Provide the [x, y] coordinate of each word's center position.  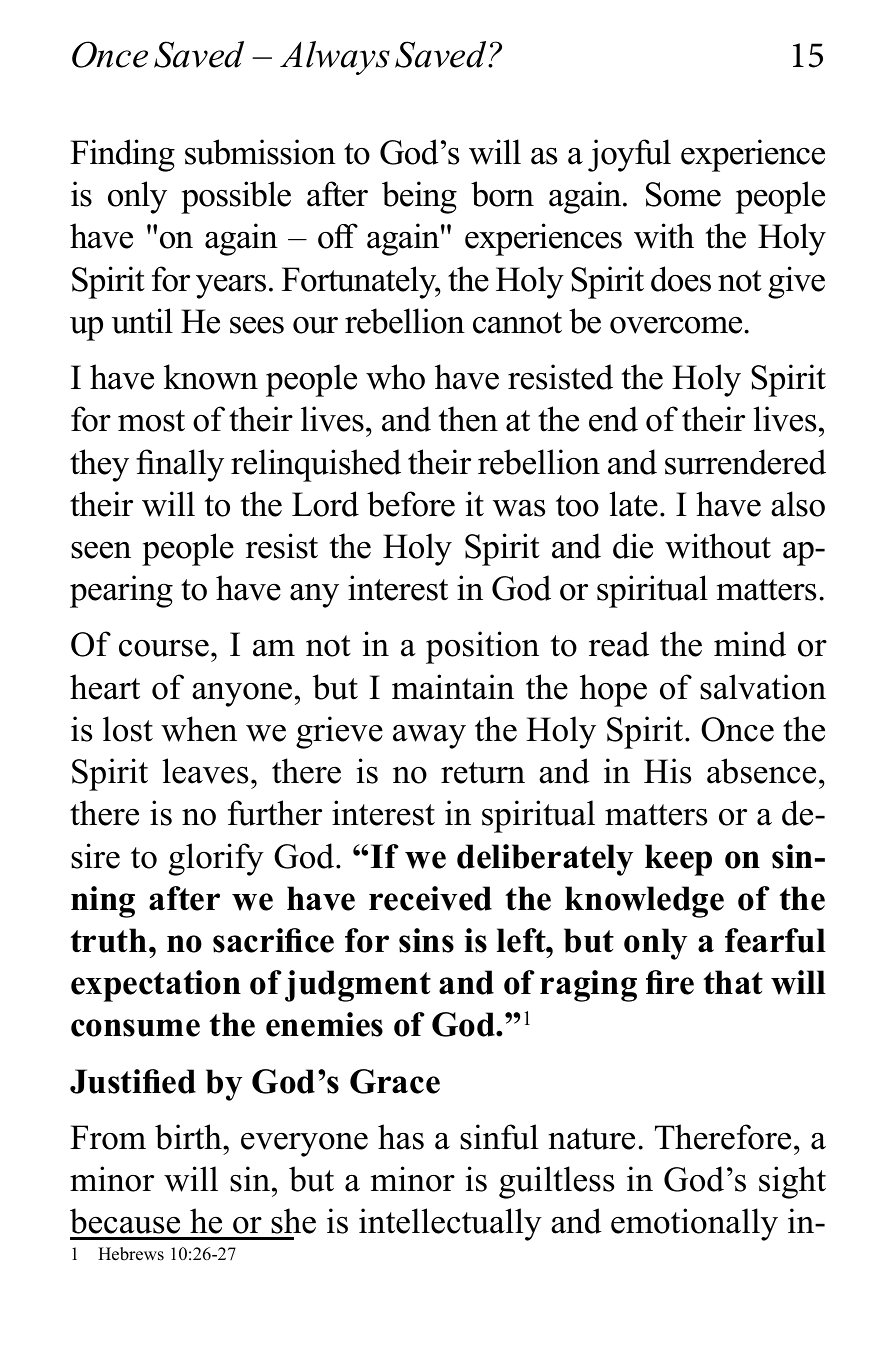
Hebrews [131, 1254]
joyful [629, 155]
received [430, 898]
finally [180, 465]
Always [335, 58]
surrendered [745, 462]
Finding [122, 155]
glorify [216, 859]
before [411, 504]
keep [678, 860]
